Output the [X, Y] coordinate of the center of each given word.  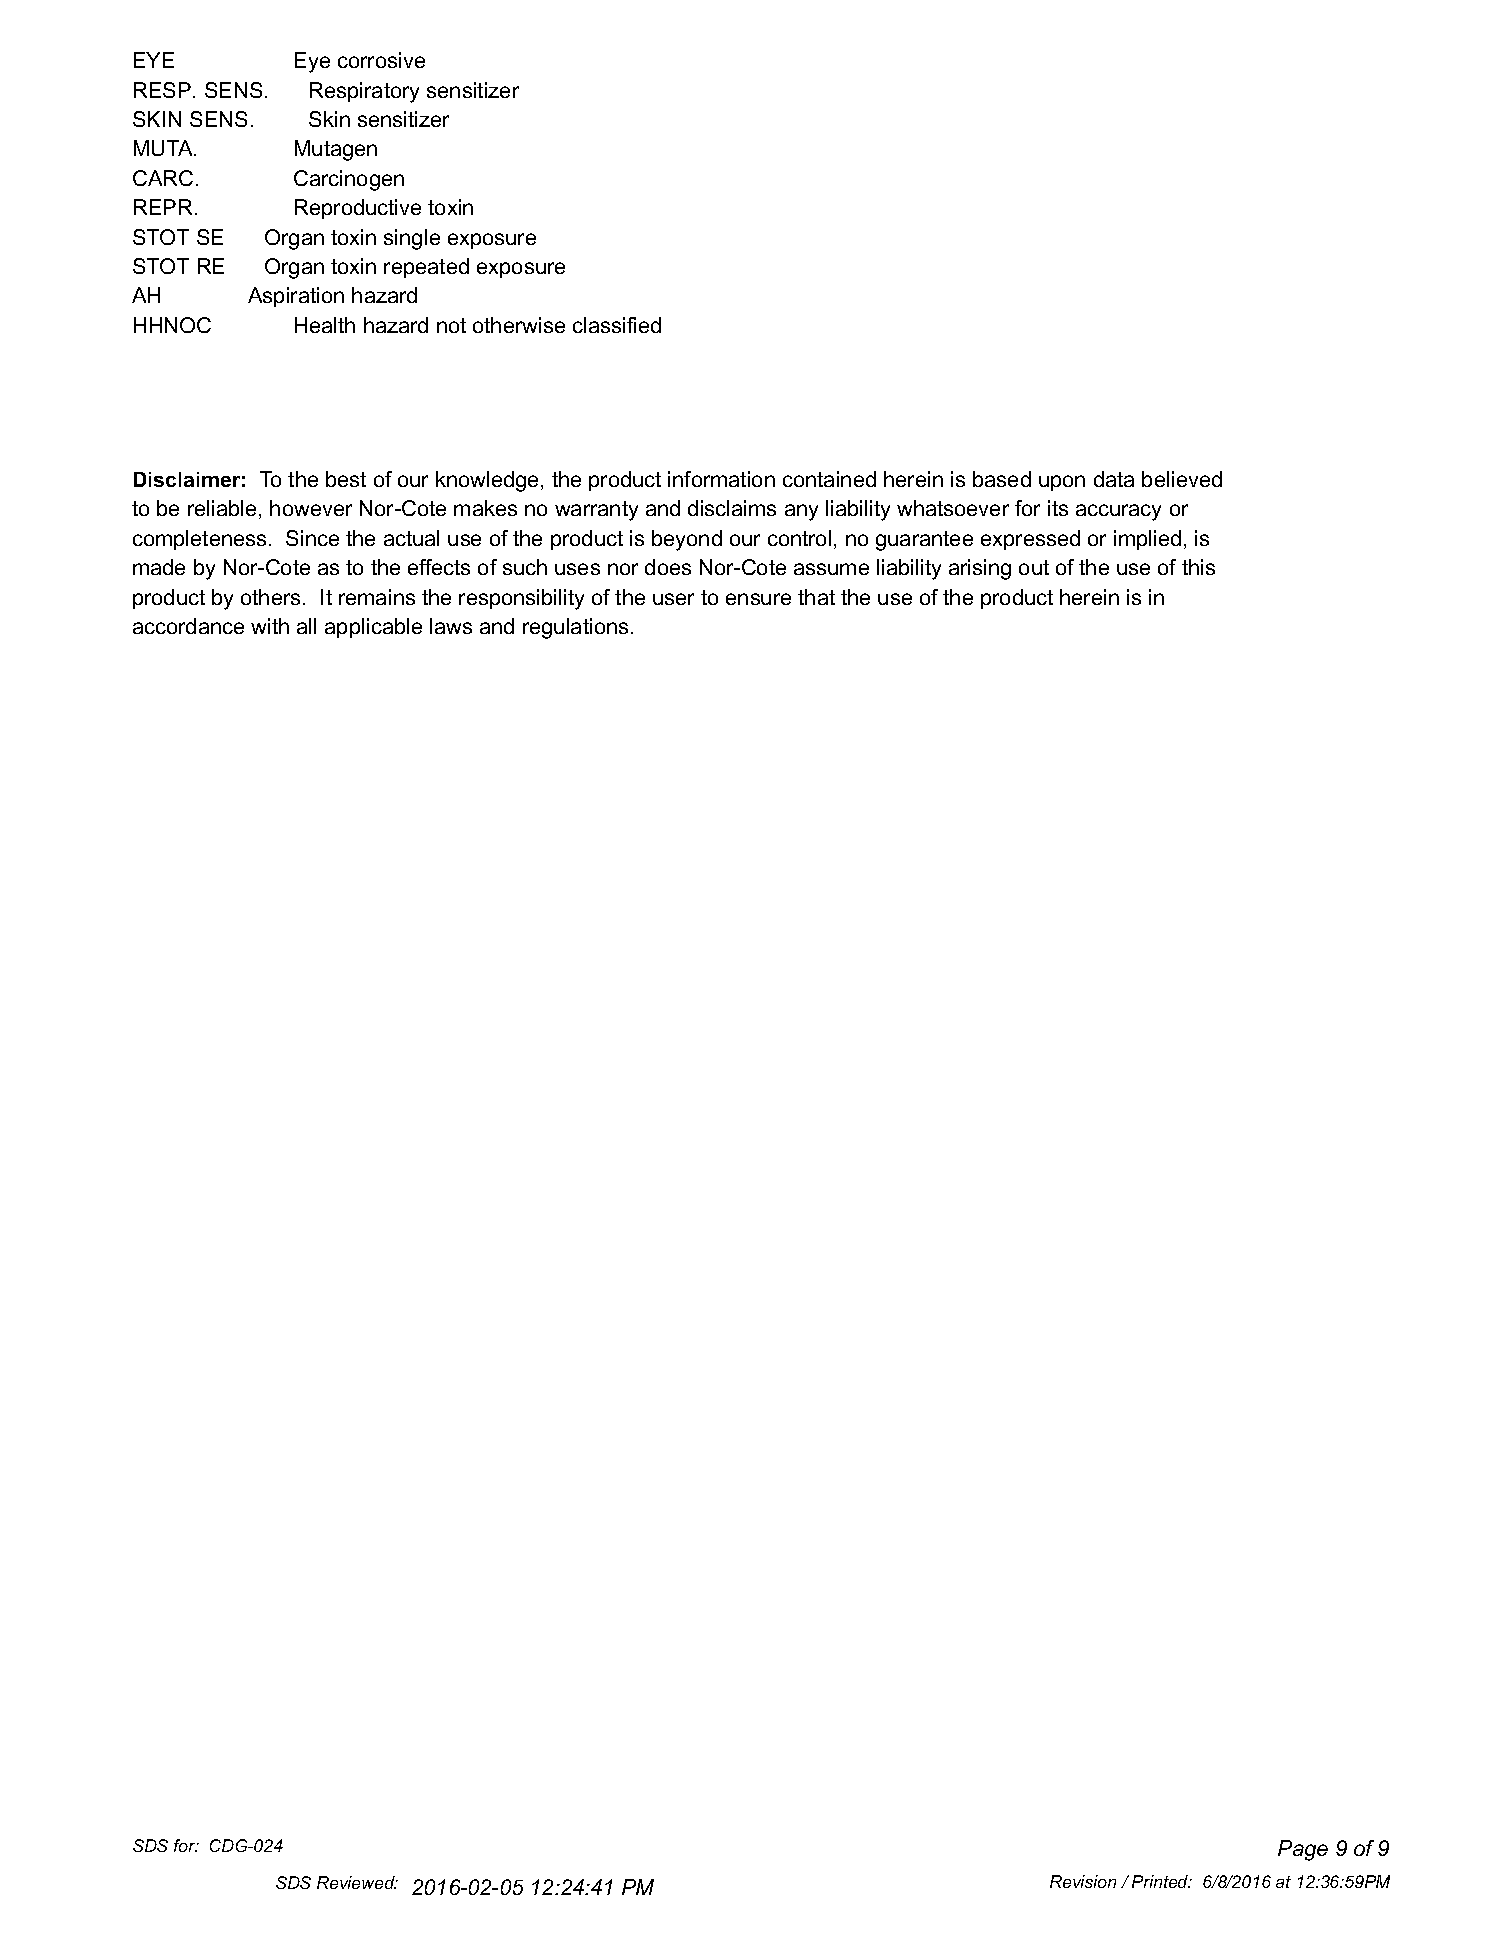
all [306, 626]
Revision [1083, 1881]
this [1198, 567]
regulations [575, 628]
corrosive [381, 60]
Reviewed [357, 1882]
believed [1182, 479]
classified [617, 325]
